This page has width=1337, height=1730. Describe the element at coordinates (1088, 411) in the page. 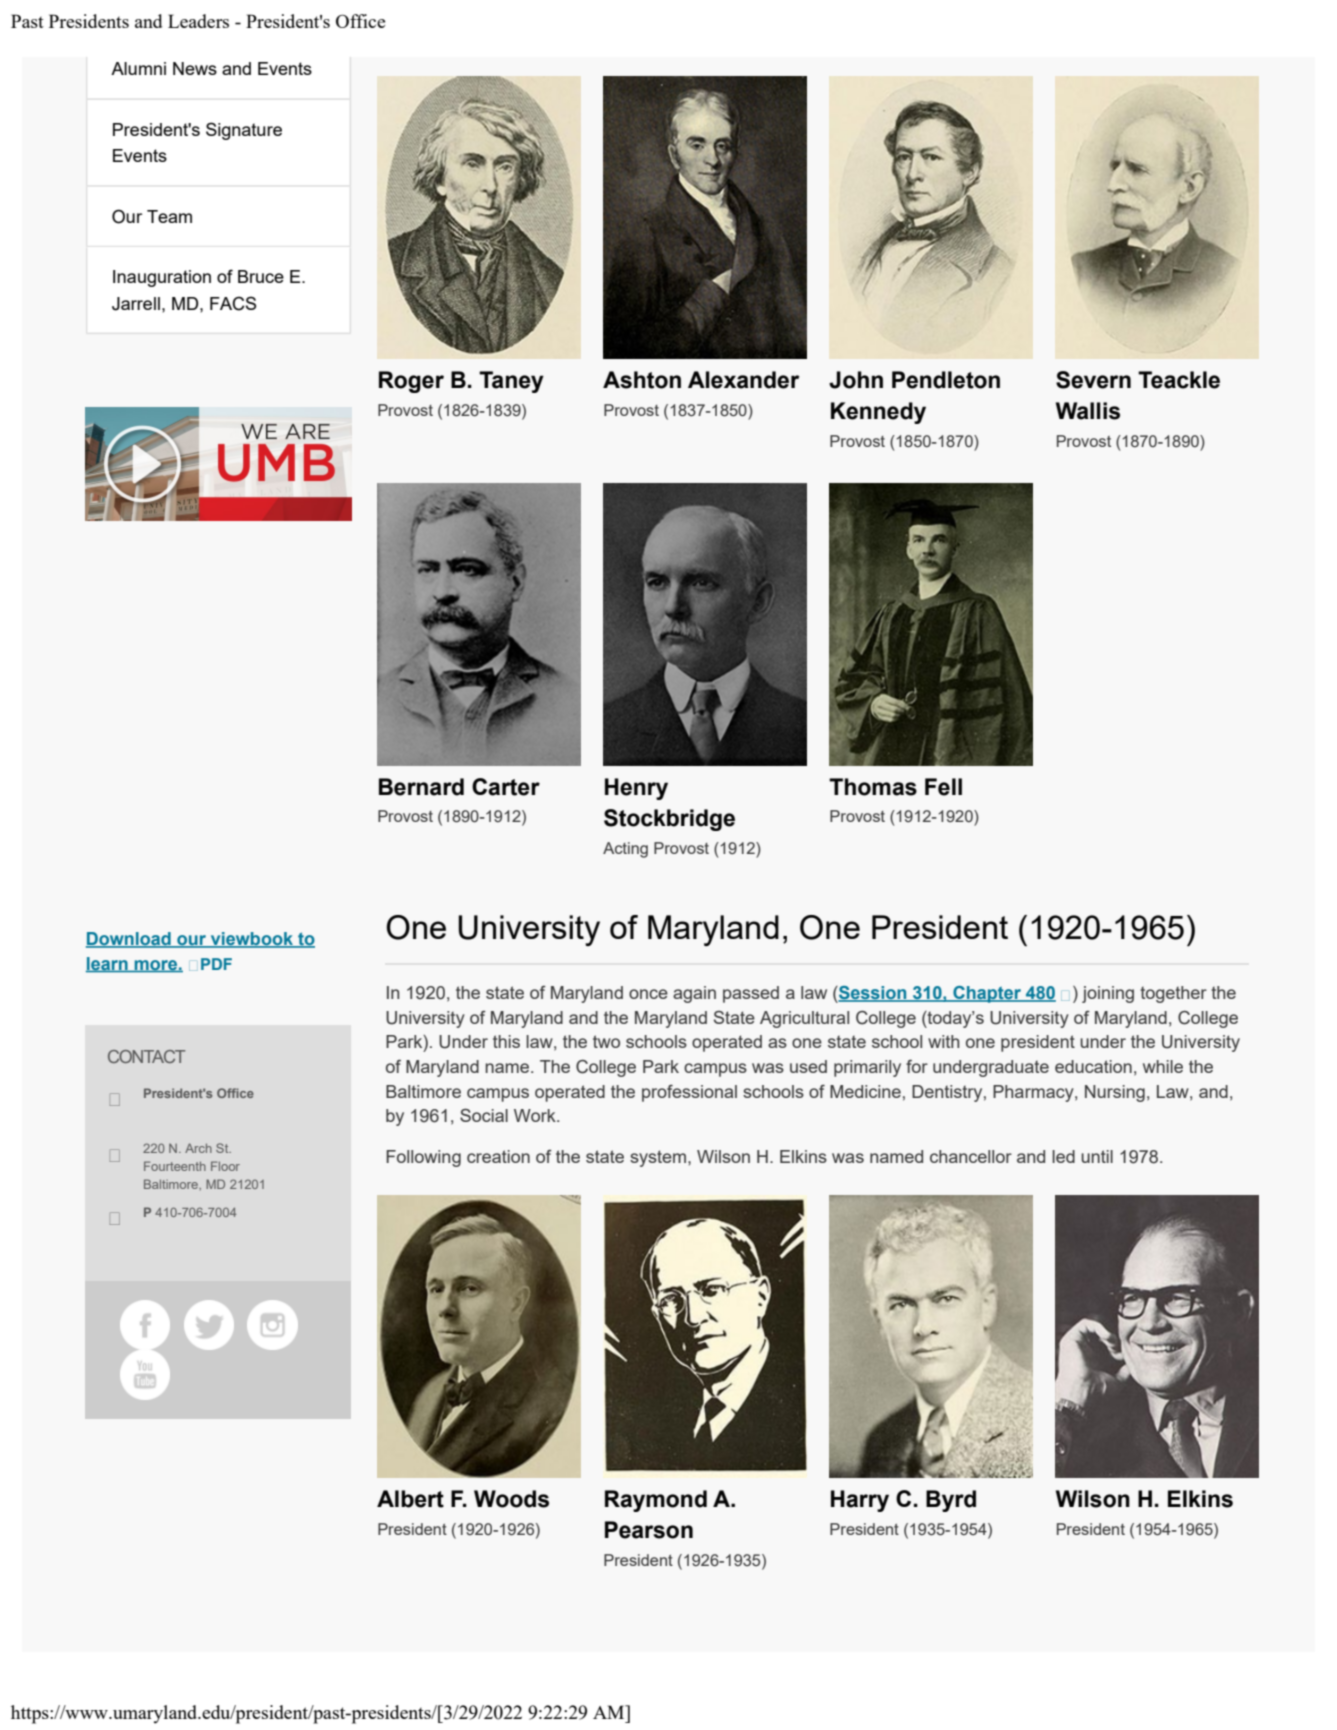

I see `Wallis` at that location.
